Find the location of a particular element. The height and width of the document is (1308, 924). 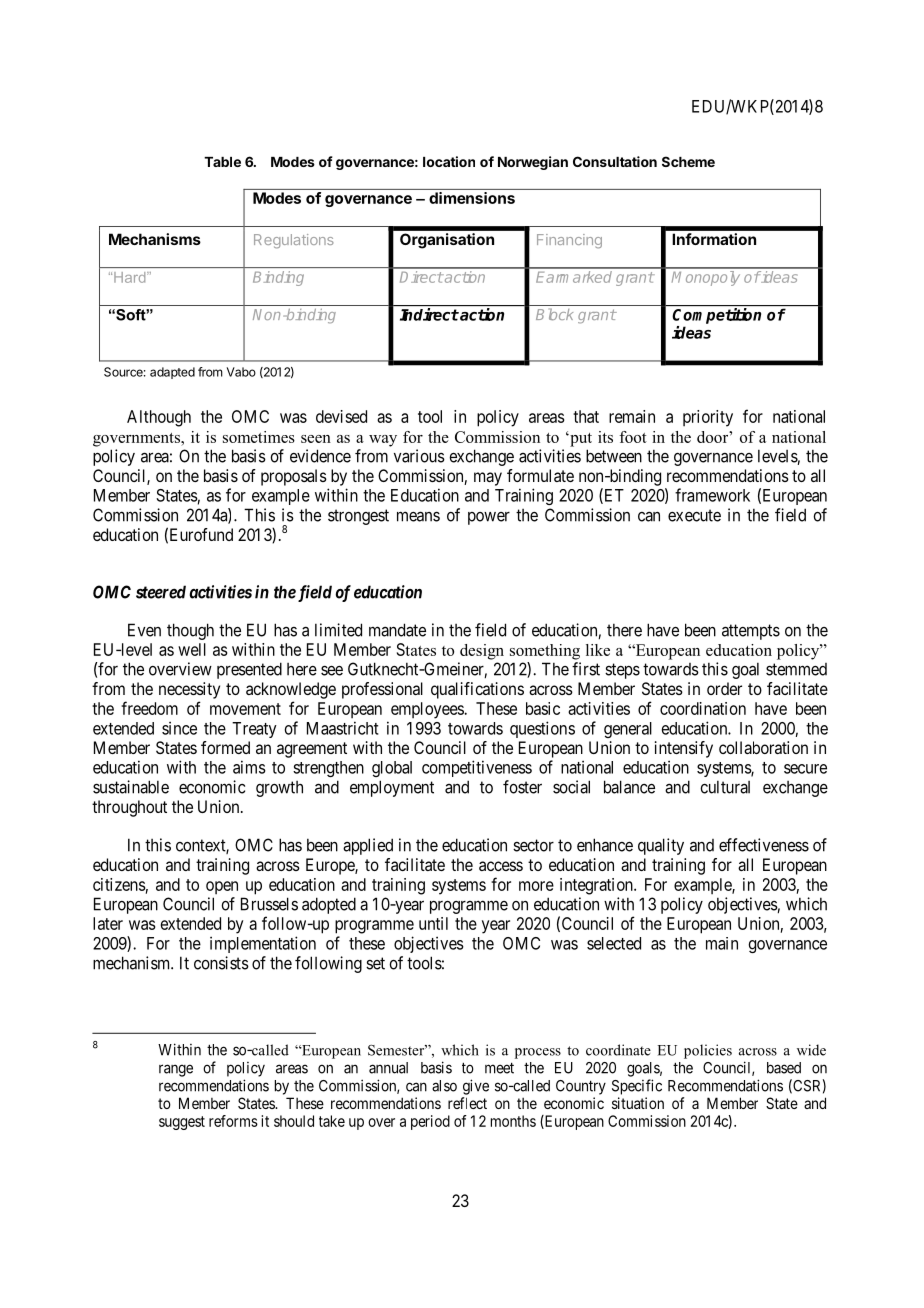

range is located at coordinates (176, 1070).
